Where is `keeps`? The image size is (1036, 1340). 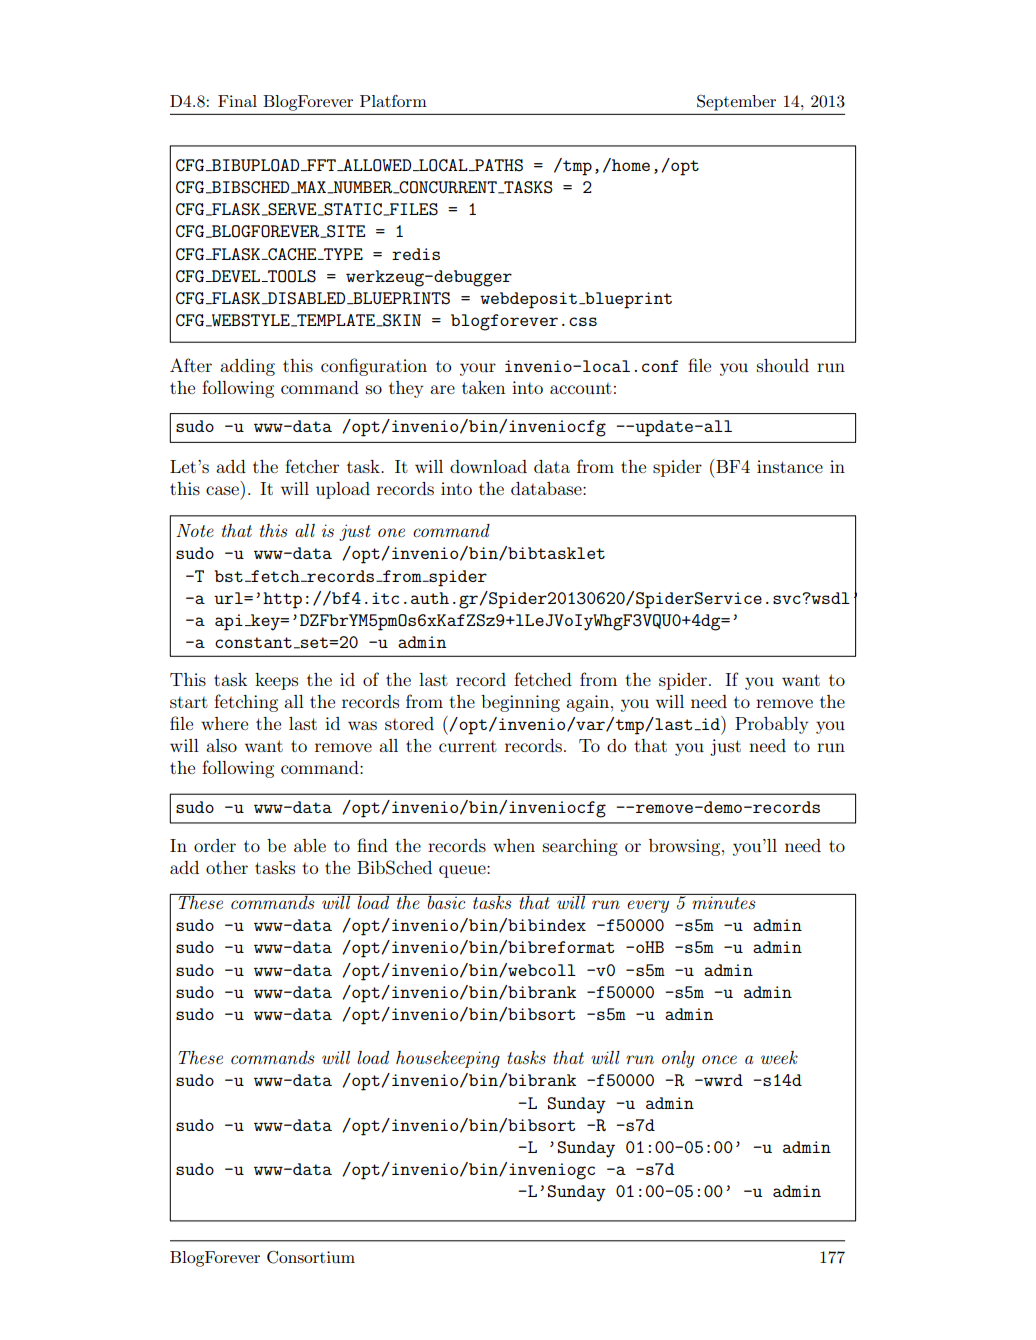
keeps is located at coordinates (276, 681).
